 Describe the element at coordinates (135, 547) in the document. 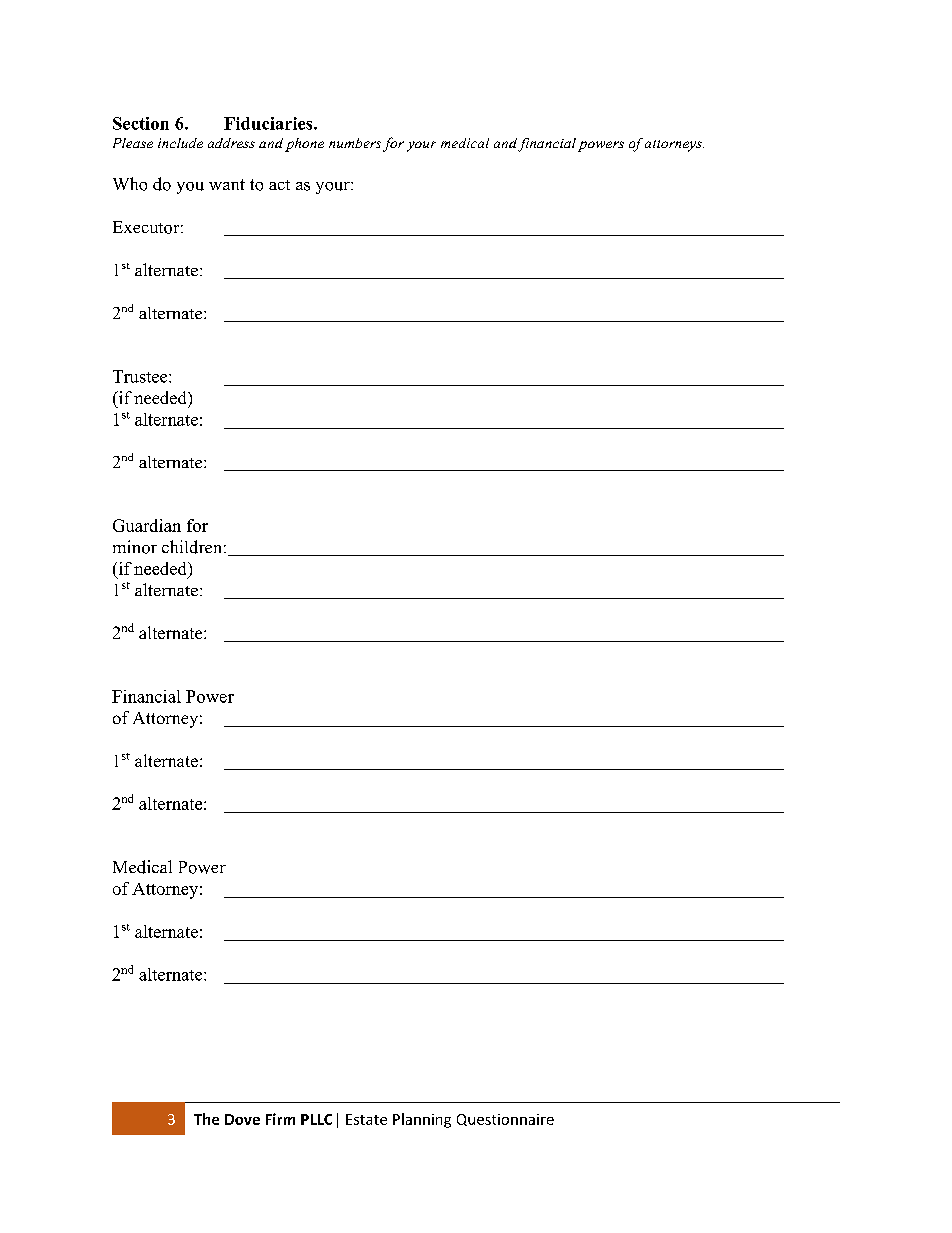

I see `minor` at that location.
